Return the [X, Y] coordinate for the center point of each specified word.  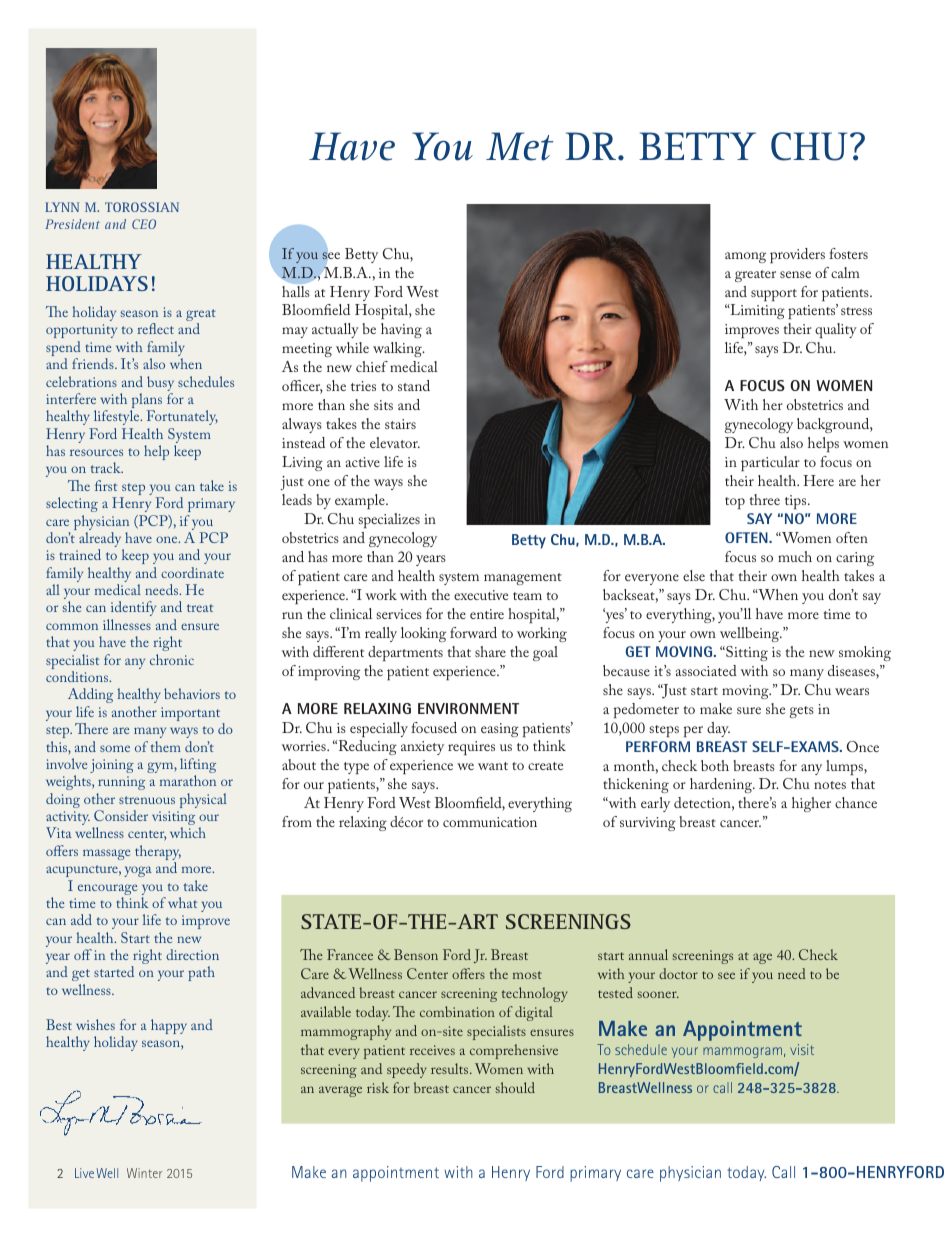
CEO [144, 224]
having [401, 330]
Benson [416, 954]
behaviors [192, 693]
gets [801, 712]
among [745, 257]
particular [770, 463]
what [182, 902]
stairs [400, 424]
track [107, 467]
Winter [144, 1173]
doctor [678, 973]
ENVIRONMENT [468, 708]
